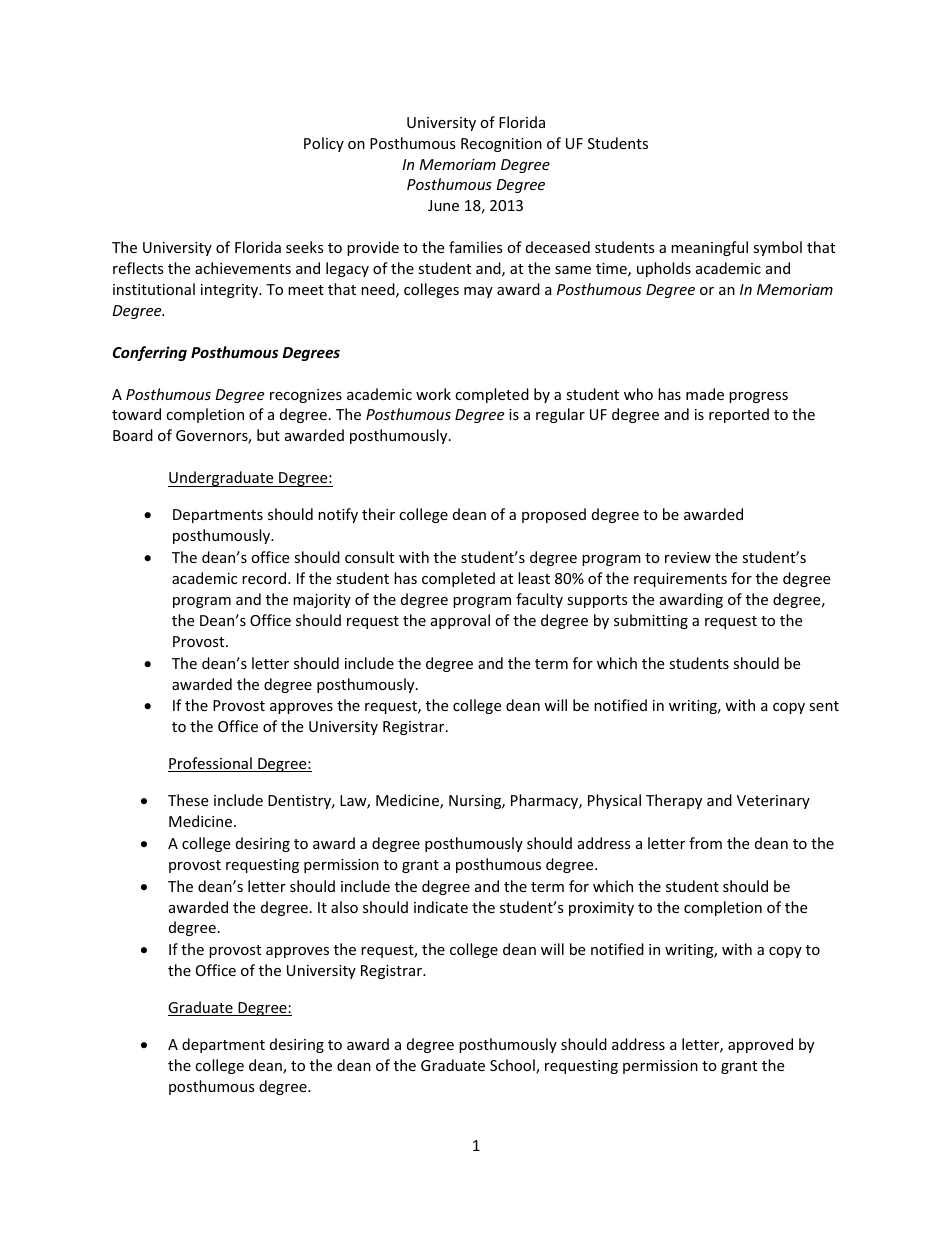  I want to click on Recognition, so click(501, 145).
